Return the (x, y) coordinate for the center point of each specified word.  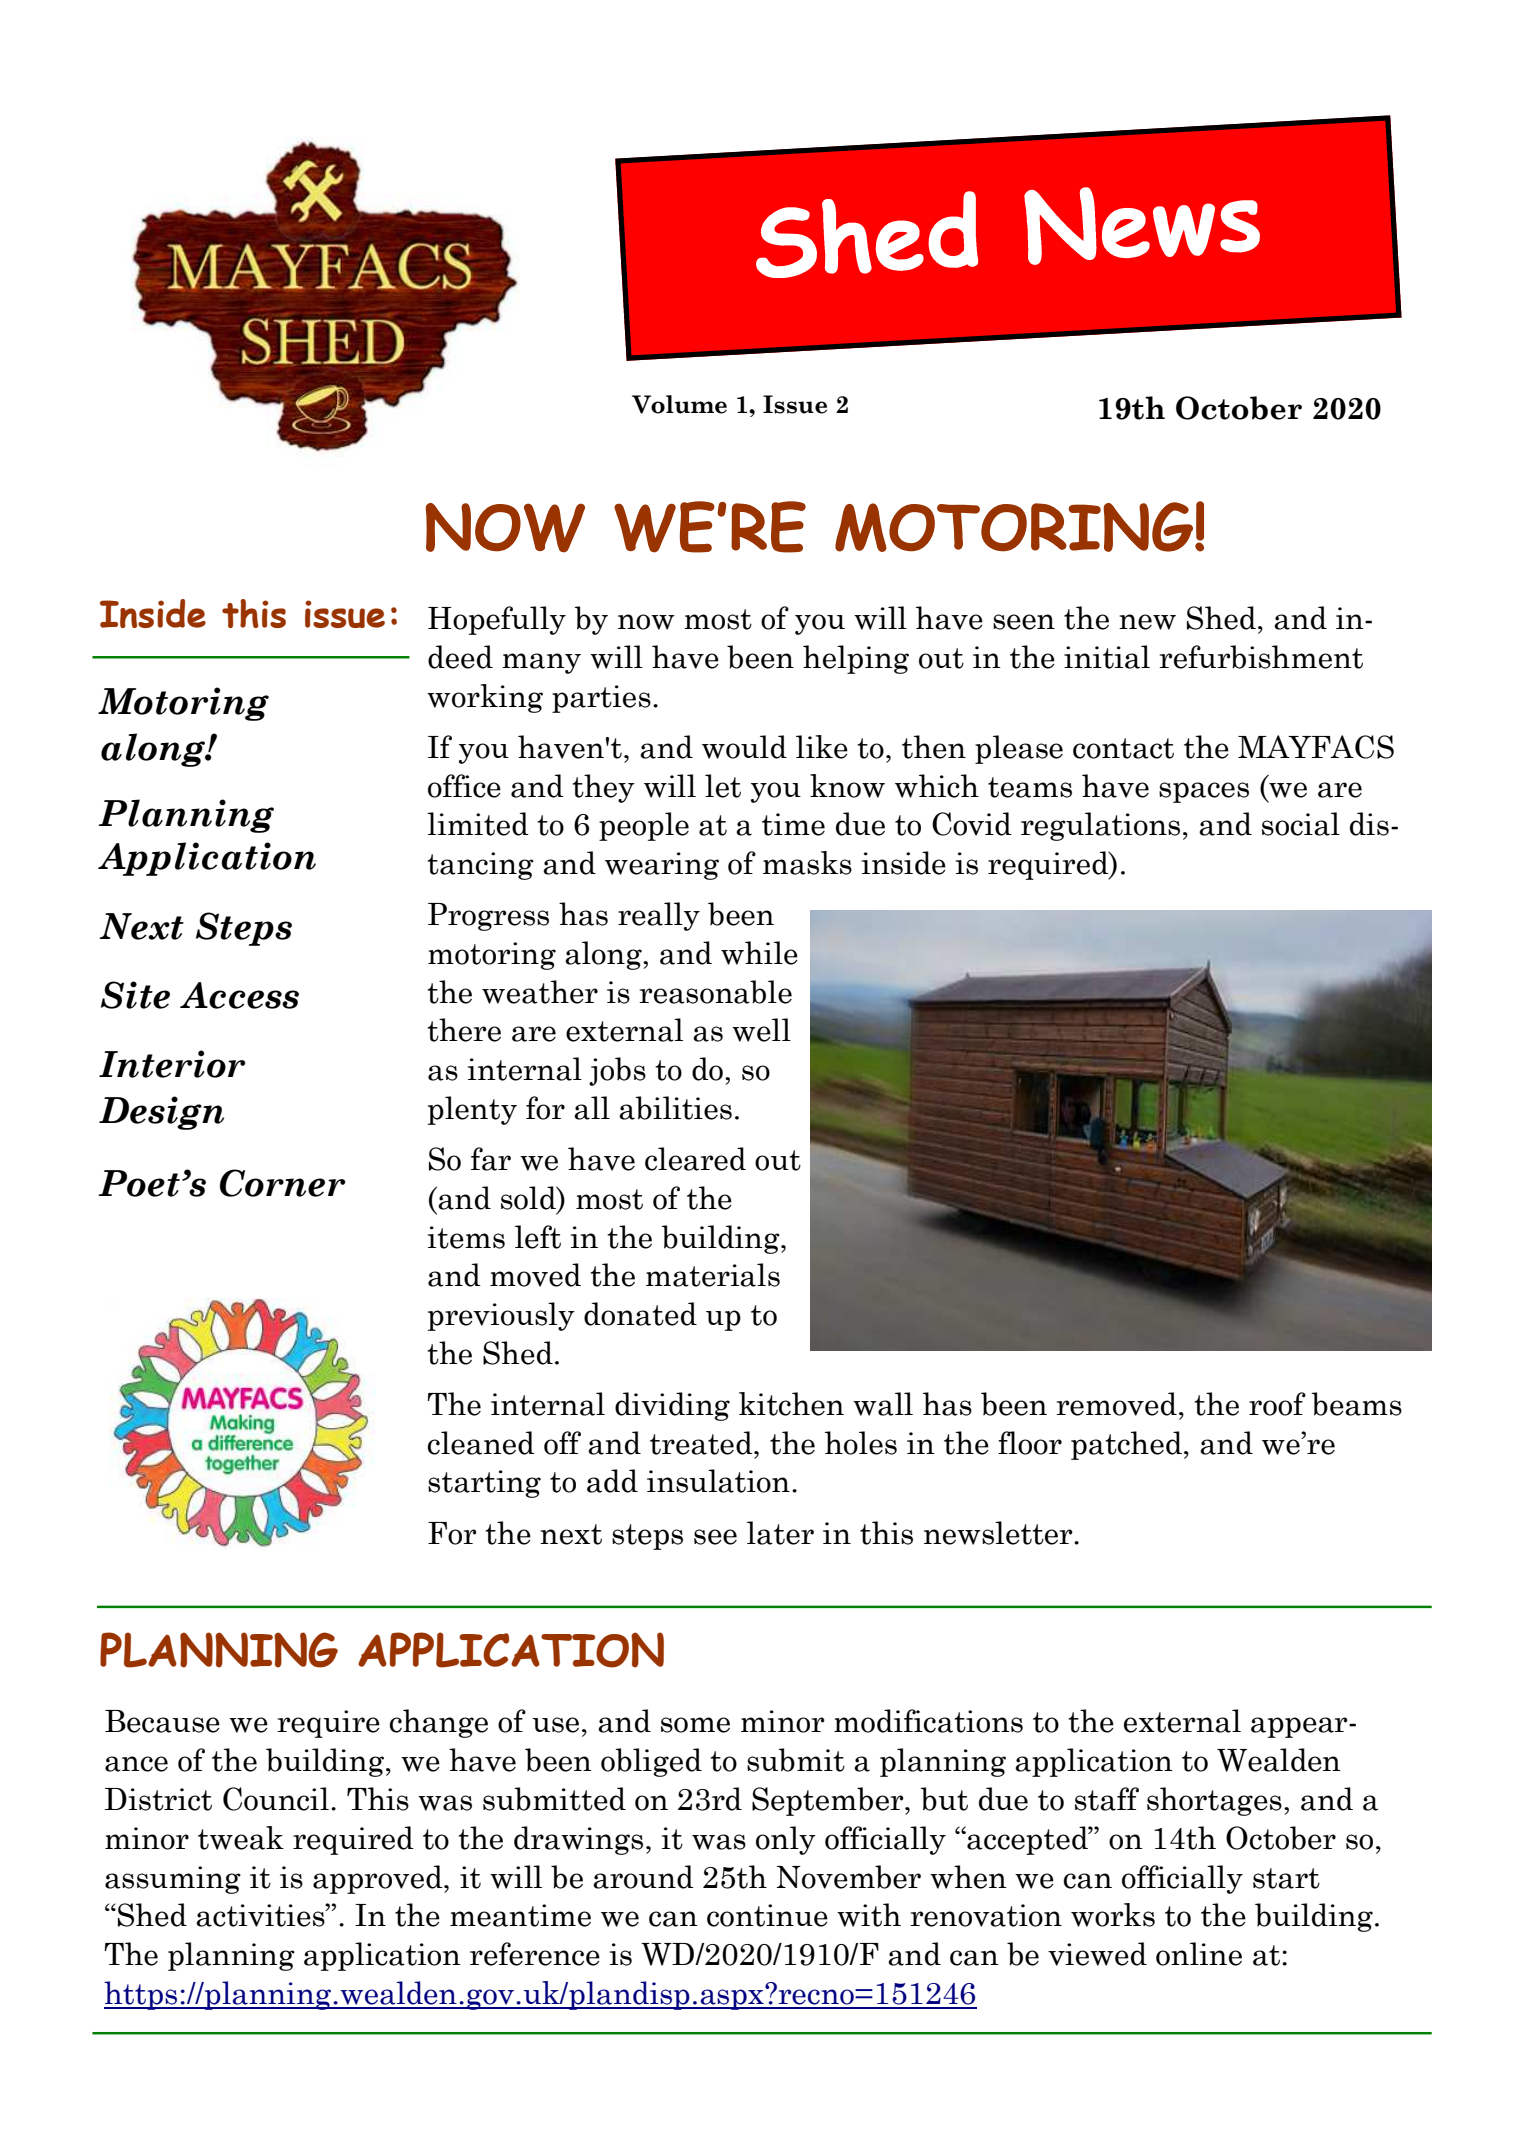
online (1199, 1954)
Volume (679, 404)
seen (1024, 622)
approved (379, 1879)
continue (767, 1915)
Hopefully (497, 620)
